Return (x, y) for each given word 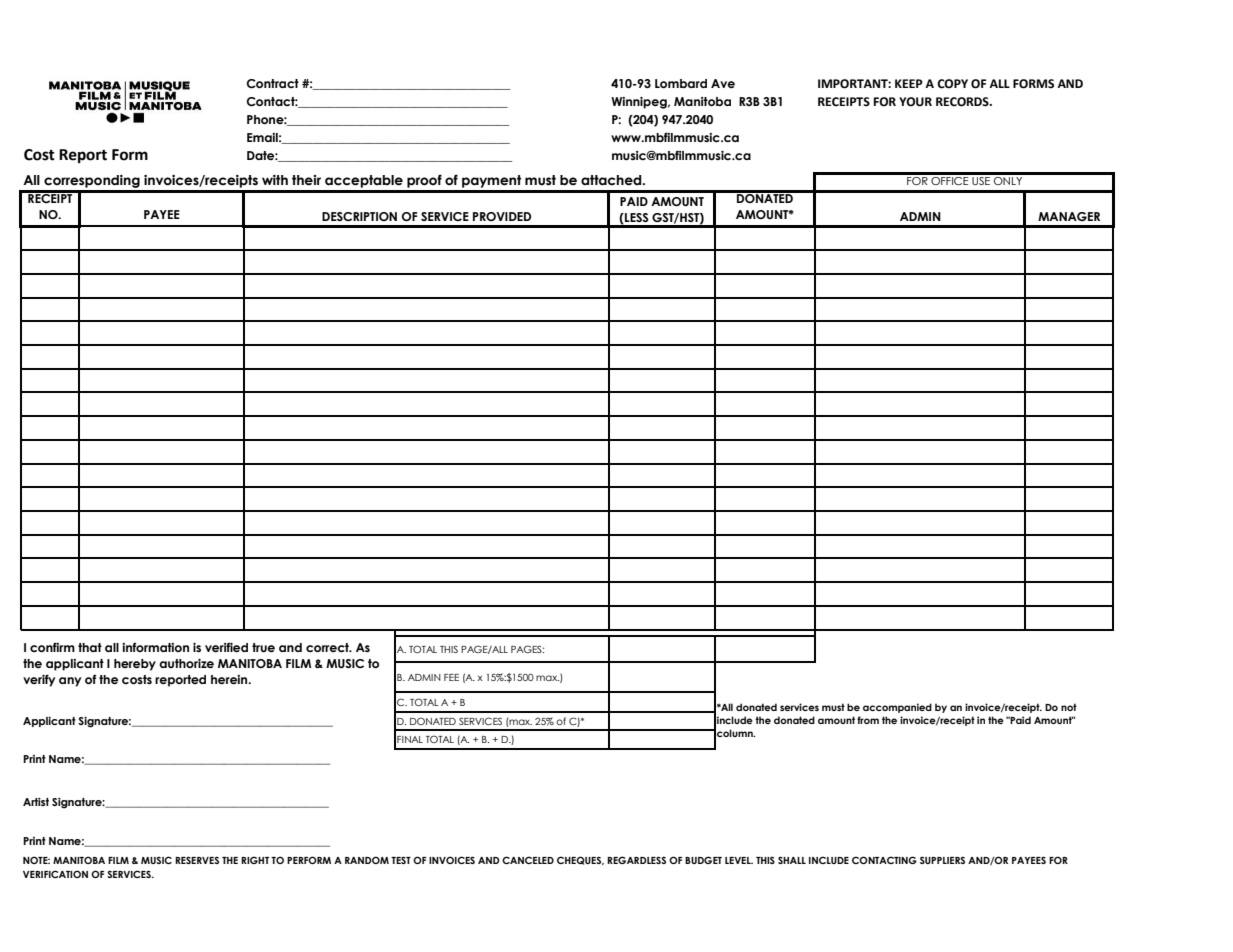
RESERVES (197, 860)
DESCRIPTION (359, 216)
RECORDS (963, 102)
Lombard (681, 83)
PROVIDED (502, 216)
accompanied (897, 708)
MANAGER (1069, 216)
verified (226, 647)
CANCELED (528, 860)
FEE (451, 677)
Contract (272, 83)
